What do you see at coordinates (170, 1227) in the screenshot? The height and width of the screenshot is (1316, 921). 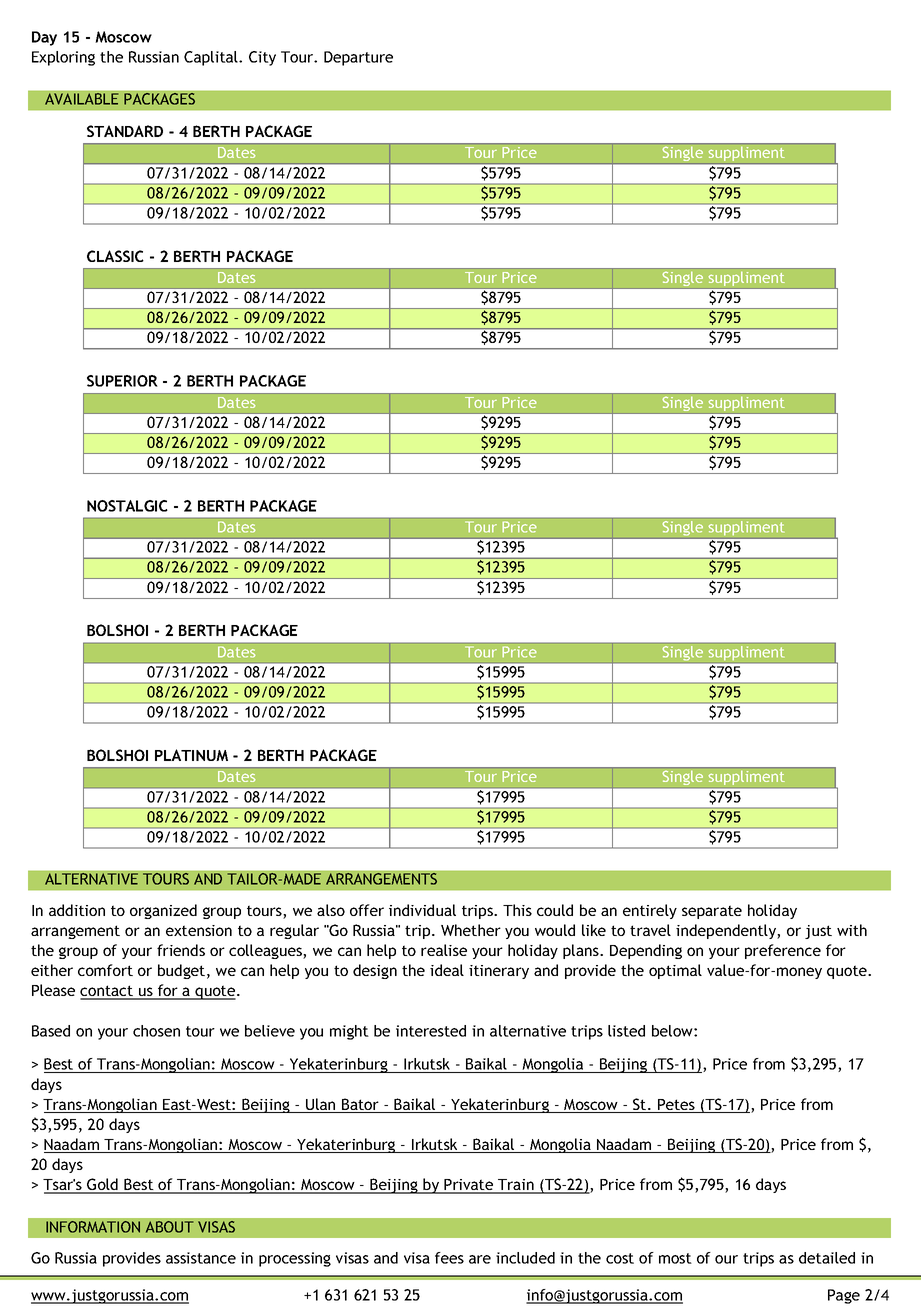 I see `ABOUT` at bounding box center [170, 1227].
